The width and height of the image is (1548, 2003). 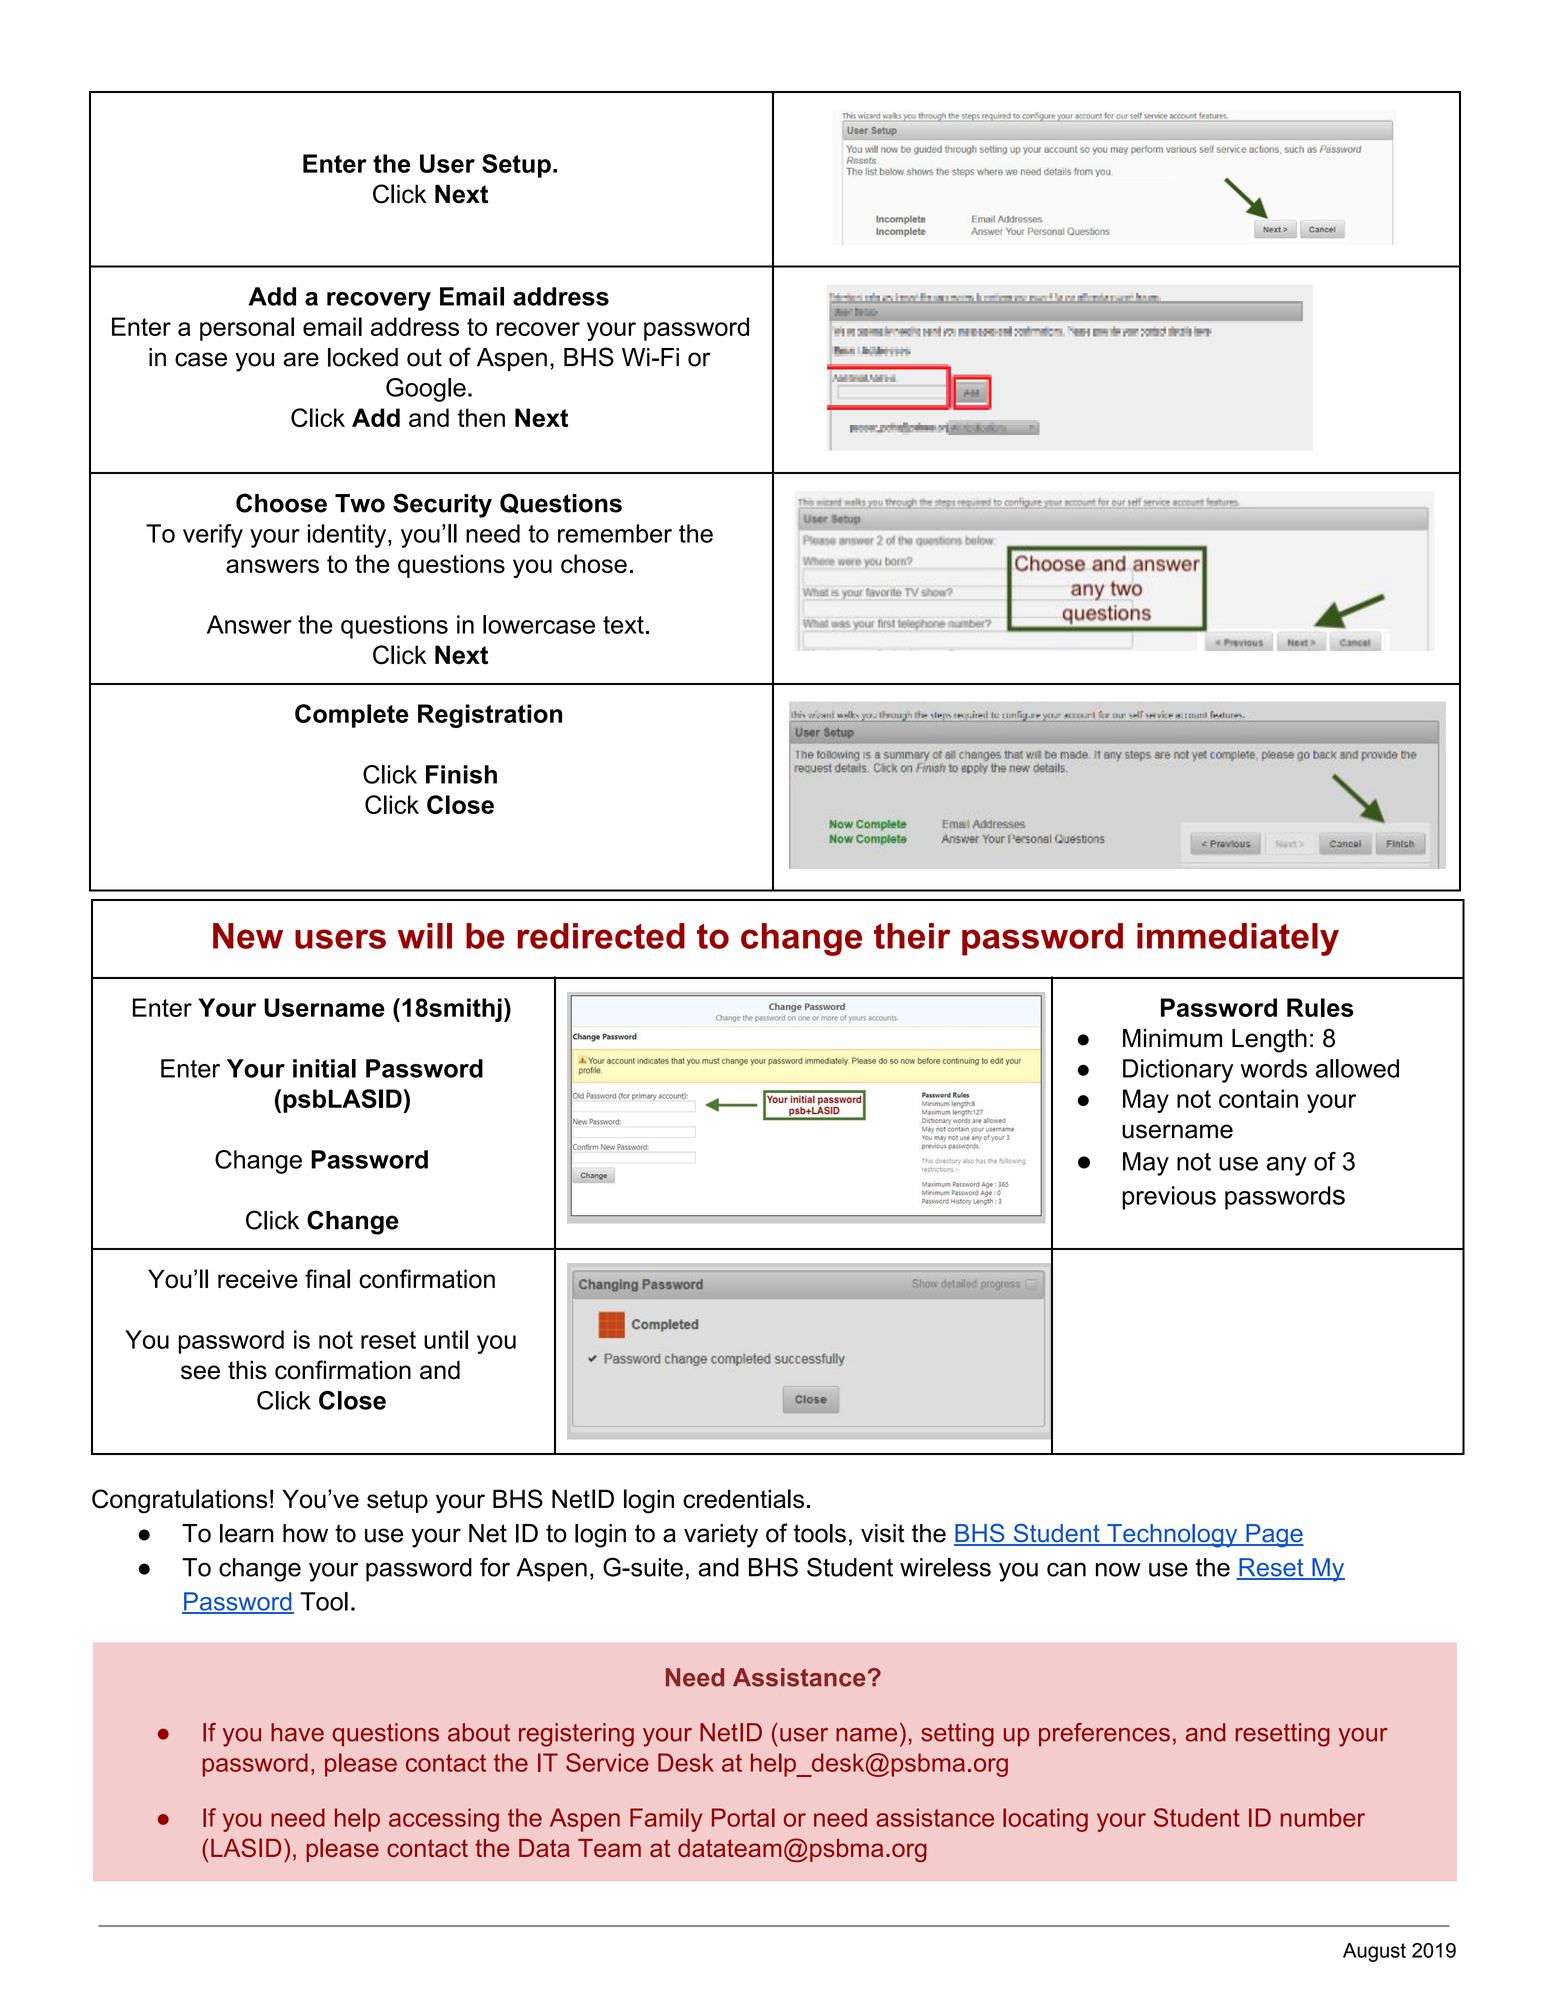 What do you see at coordinates (1287, 1166) in the image?
I see `any` at bounding box center [1287, 1166].
